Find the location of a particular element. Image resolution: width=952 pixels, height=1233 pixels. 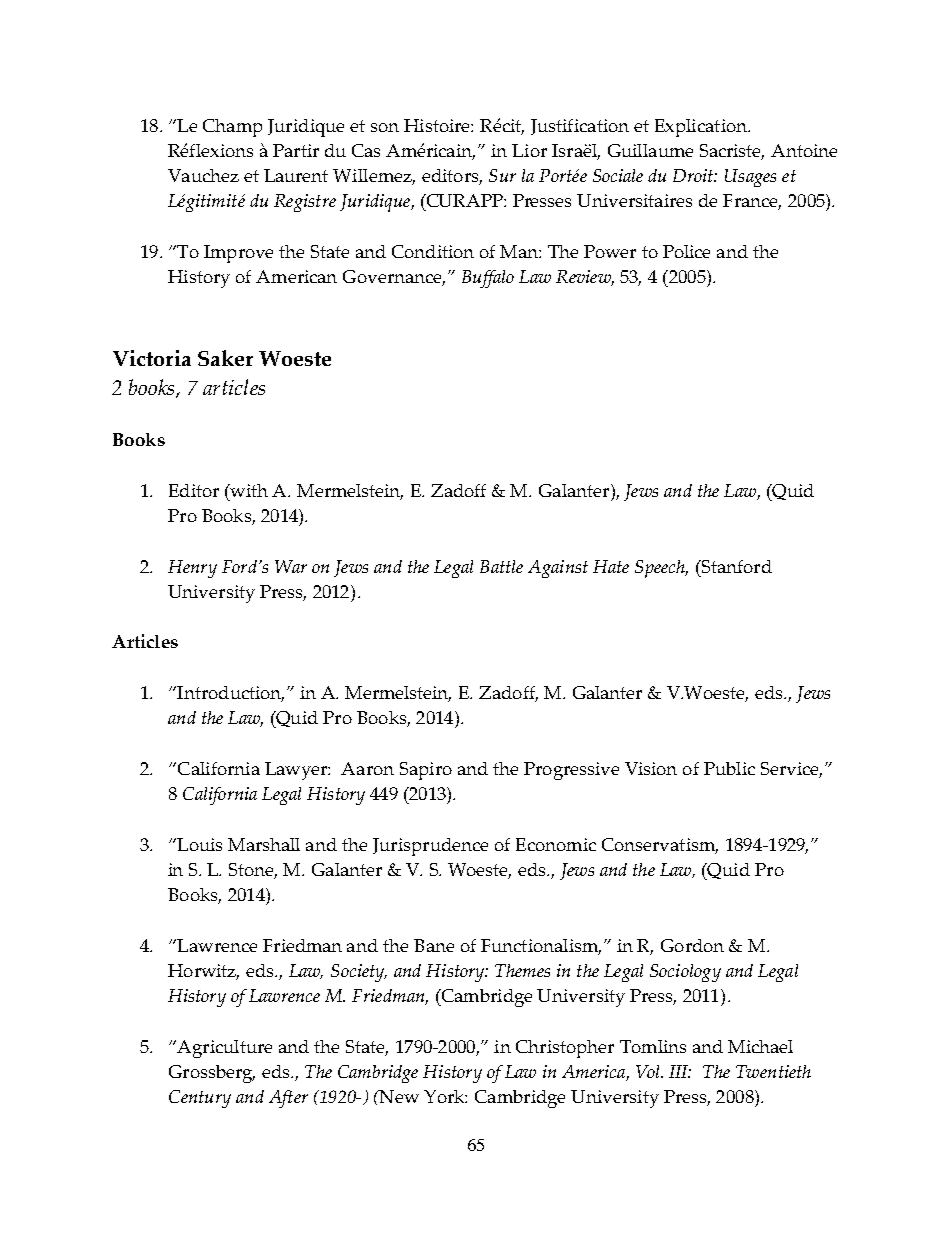

Public is located at coordinates (729, 768).
